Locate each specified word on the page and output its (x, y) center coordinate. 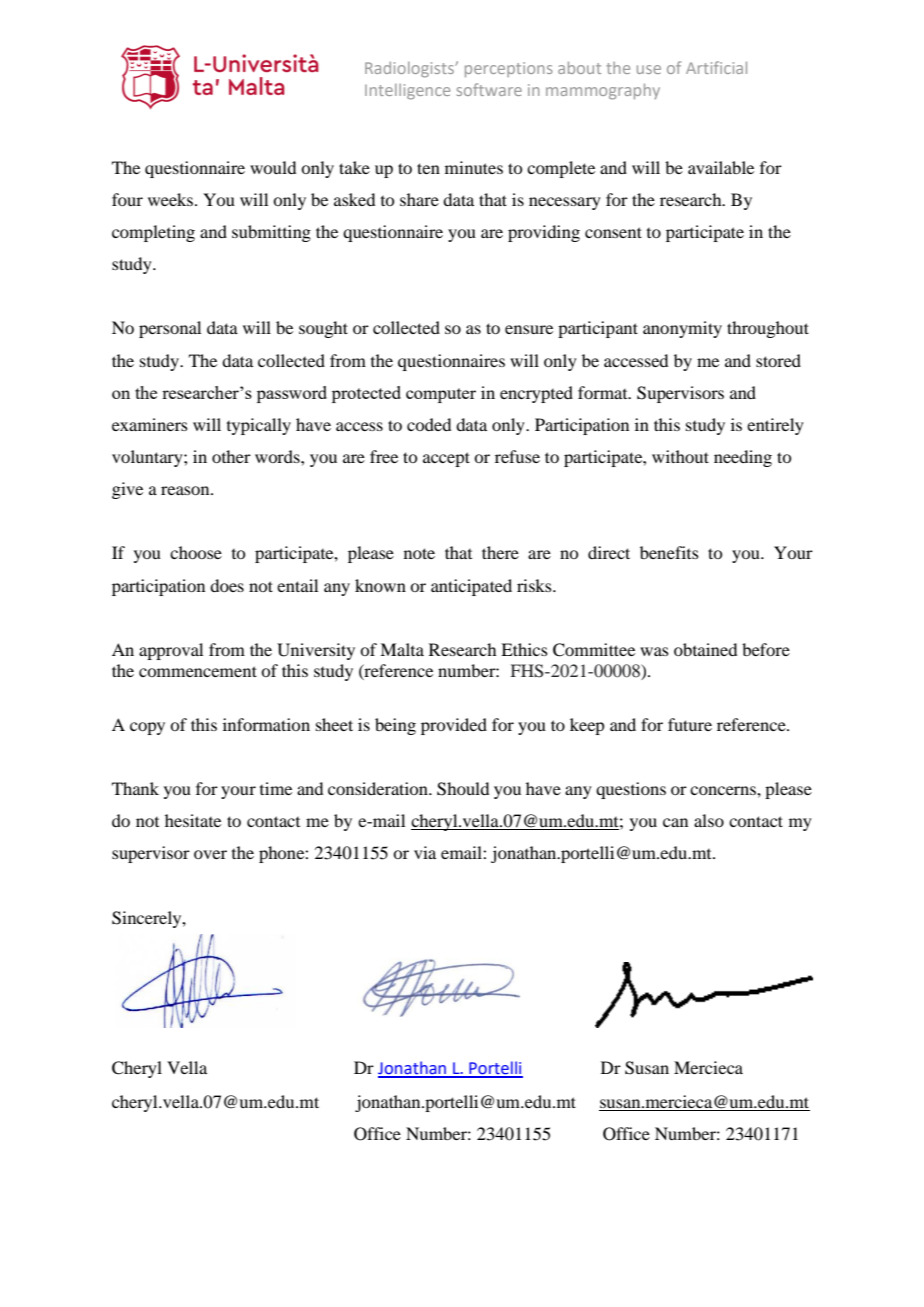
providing (544, 233)
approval (171, 651)
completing (153, 233)
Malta (402, 649)
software (489, 89)
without (680, 456)
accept (446, 459)
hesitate (193, 820)
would (273, 167)
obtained (705, 649)
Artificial (716, 67)
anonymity (682, 329)
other (231, 456)
